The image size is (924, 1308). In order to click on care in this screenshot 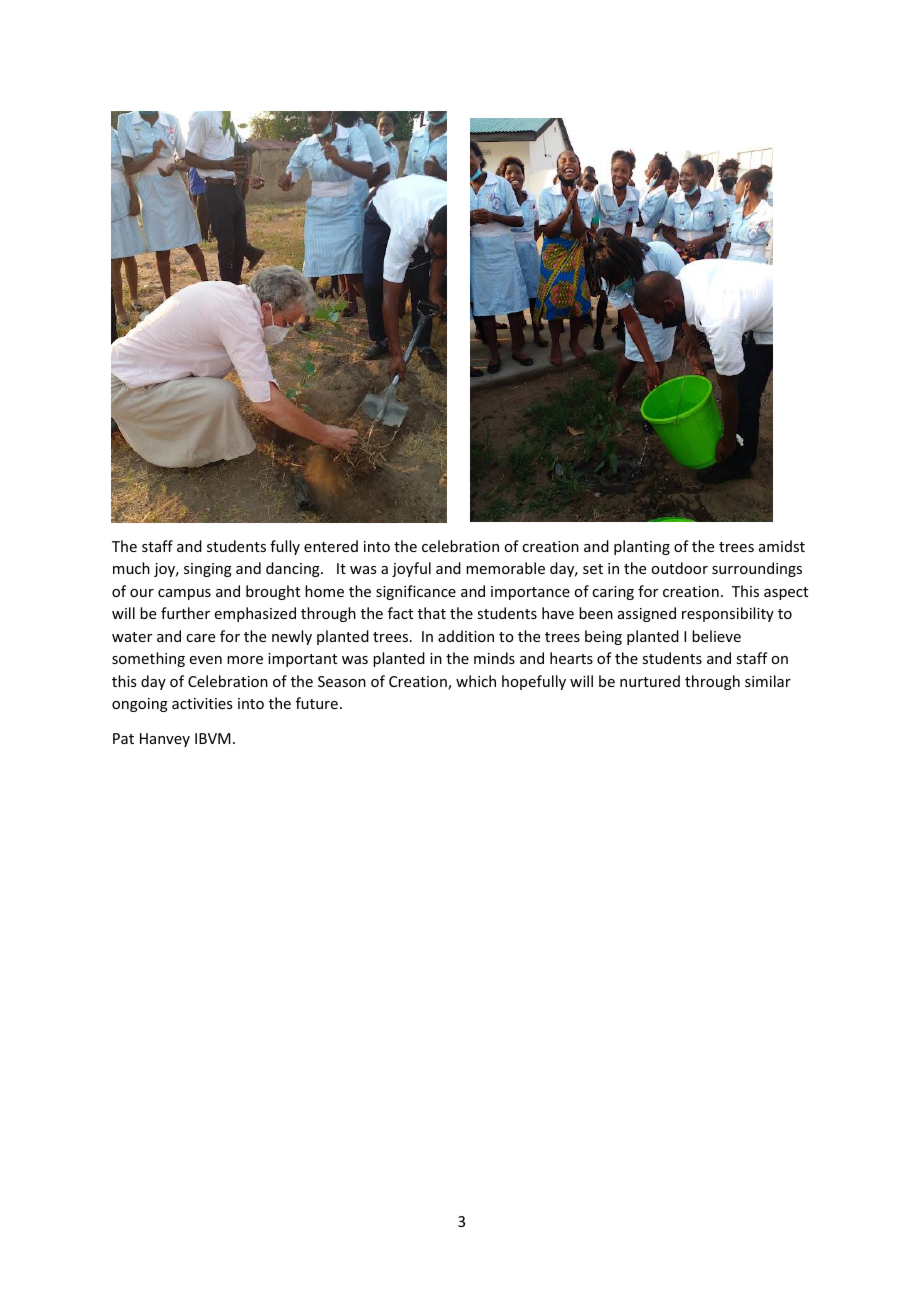, I will do `click(200, 638)`.
